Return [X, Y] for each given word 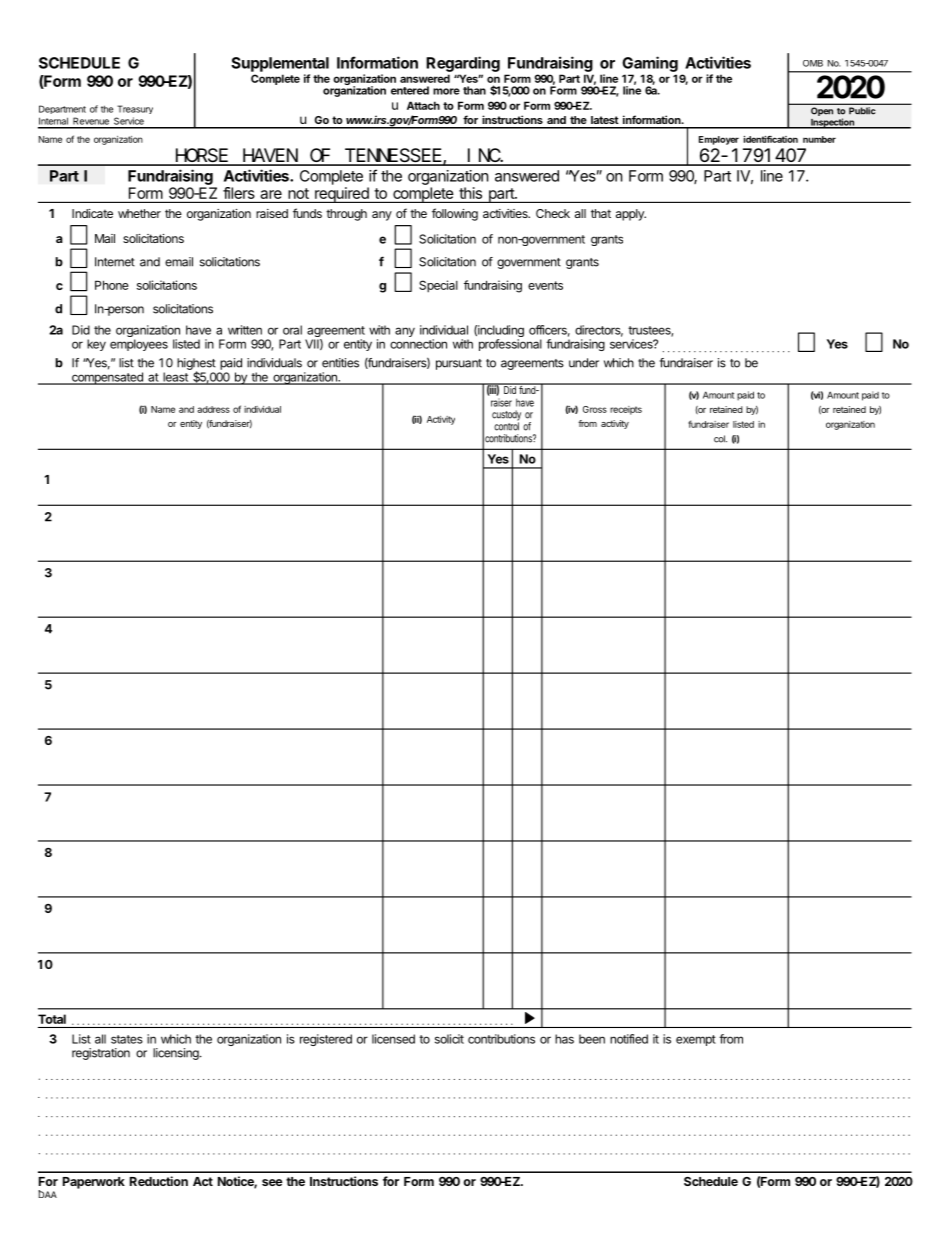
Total [52, 1019]
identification [771, 139]
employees [139, 345]
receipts [626, 410]
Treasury [135, 109]
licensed [393, 1039]
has [564, 1039]
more [446, 91]
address [213, 409]
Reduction [159, 1181]
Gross [595, 409]
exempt [696, 1040]
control [506, 425]
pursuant [459, 364]
